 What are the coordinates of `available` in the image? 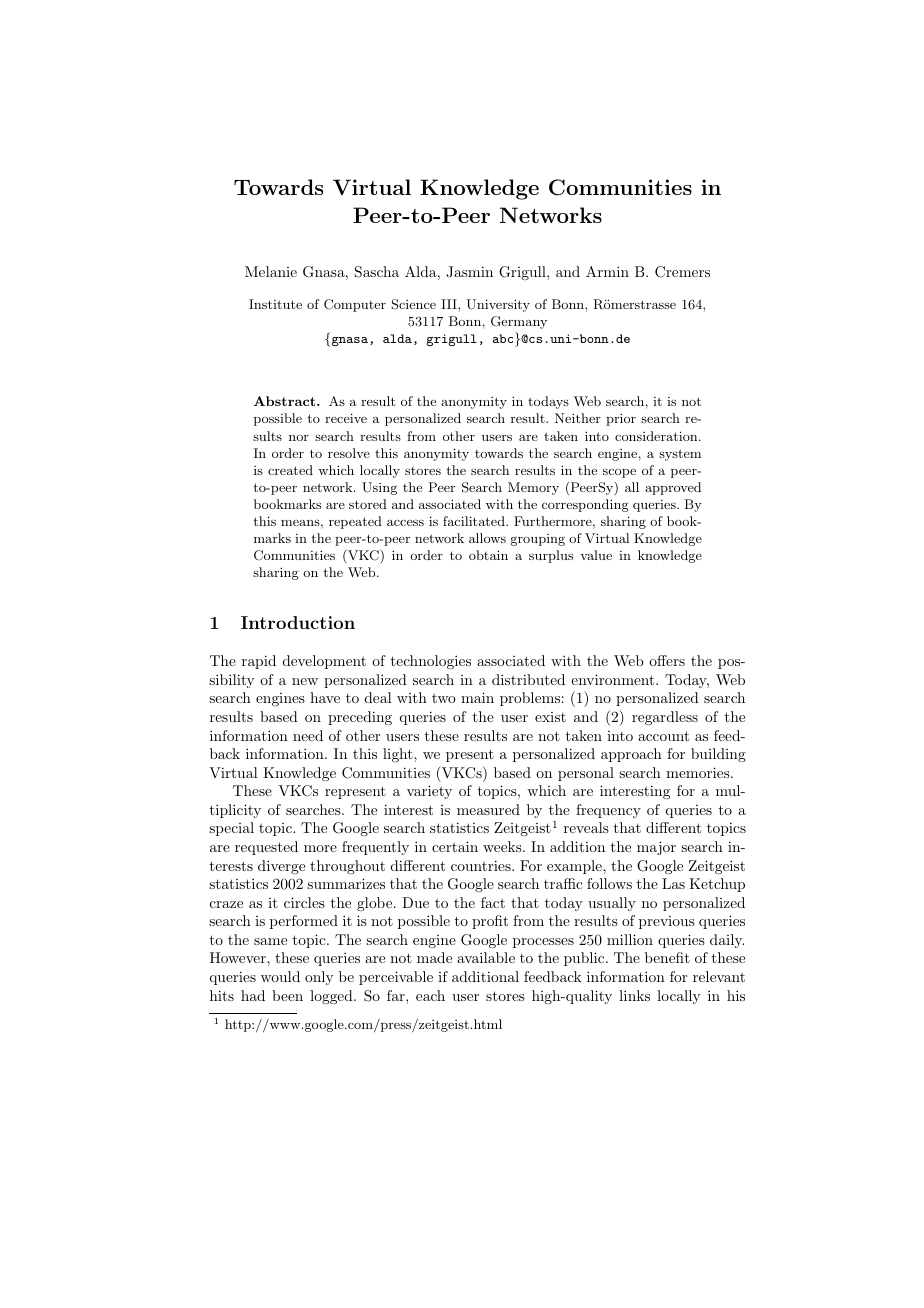 It's located at (486, 957).
